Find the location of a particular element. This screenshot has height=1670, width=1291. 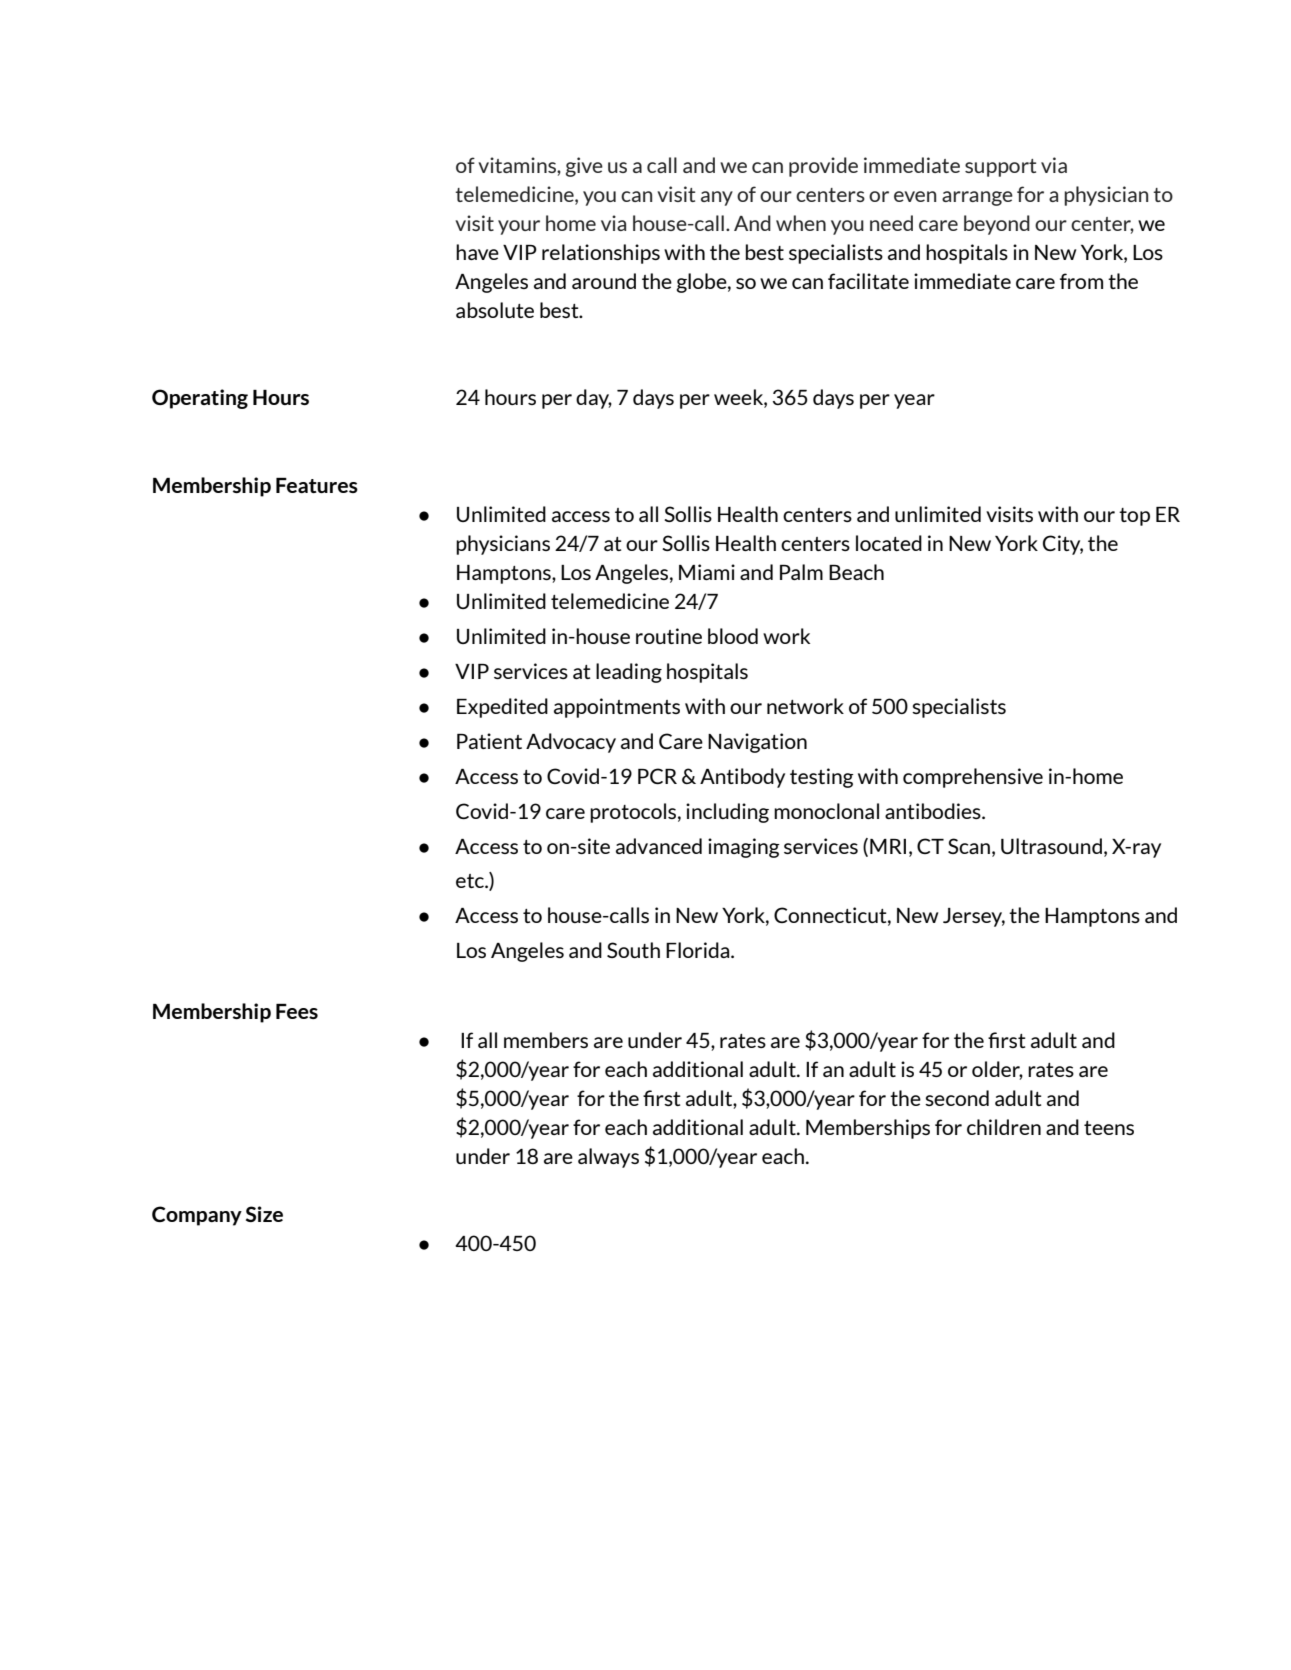

have is located at coordinates (477, 252).
